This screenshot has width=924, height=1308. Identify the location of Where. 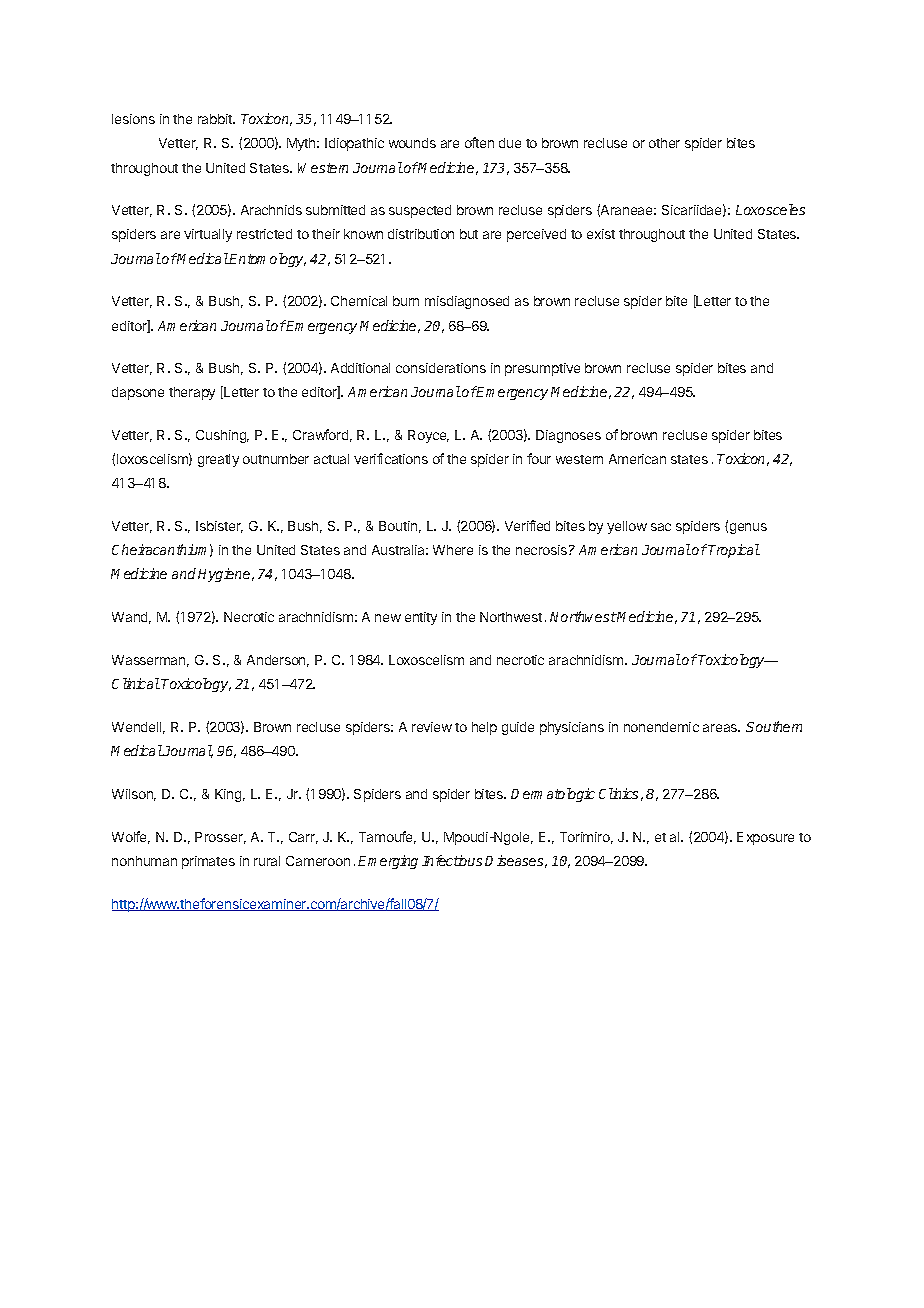
(453, 550).
